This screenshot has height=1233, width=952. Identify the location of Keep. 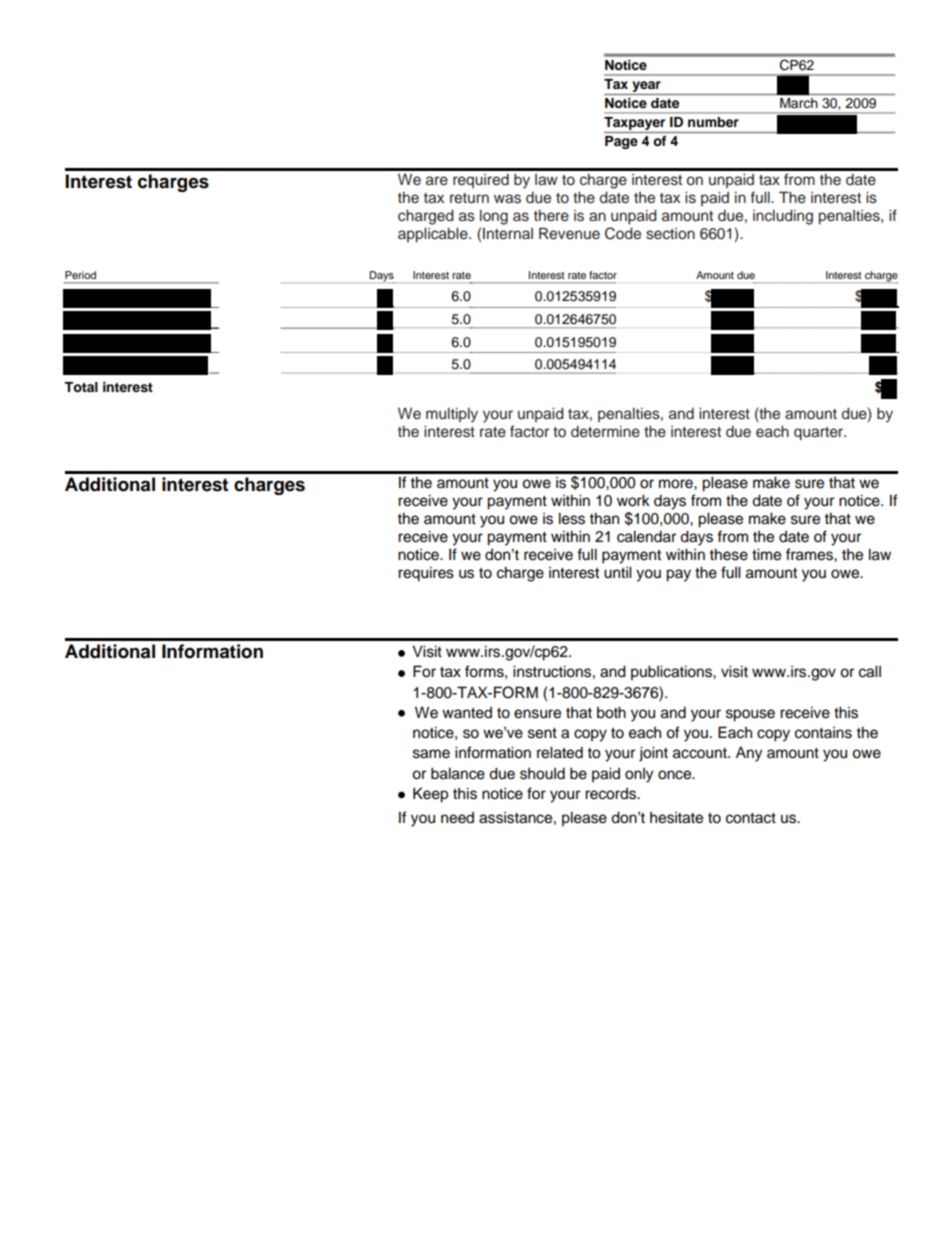
(430, 795).
